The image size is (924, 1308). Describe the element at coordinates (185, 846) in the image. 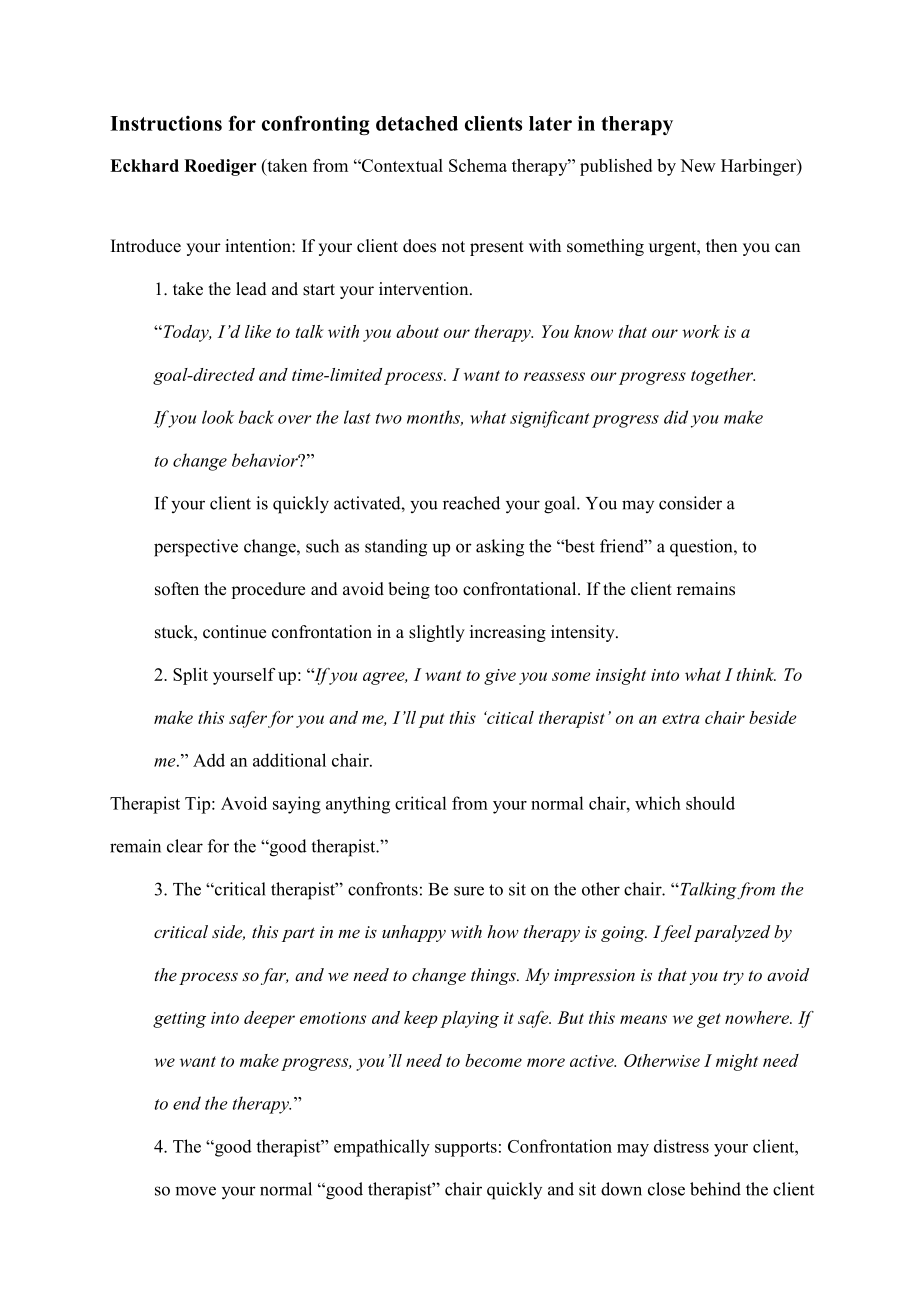

I see `clear` at that location.
